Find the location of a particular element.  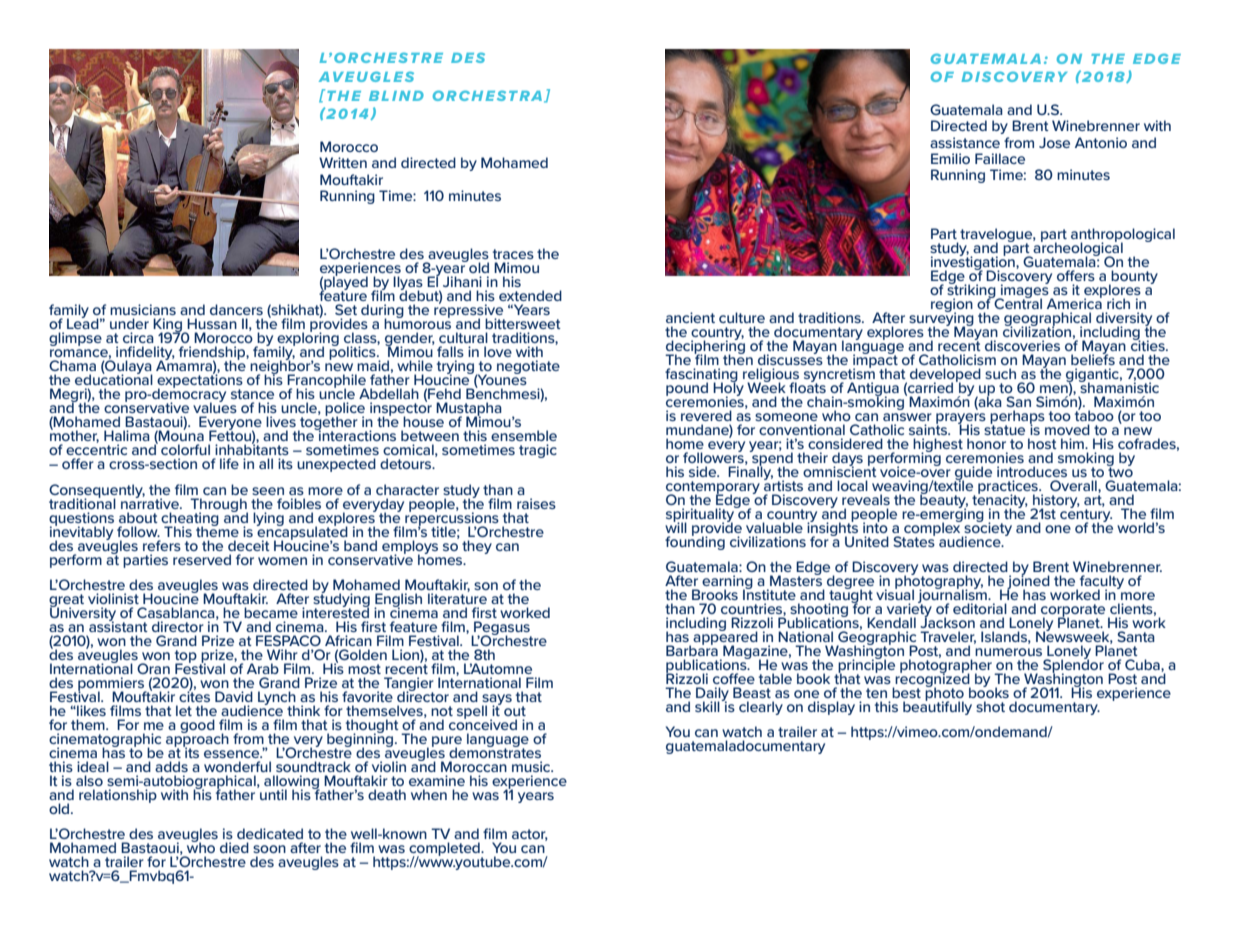

seen is located at coordinates (268, 491).
